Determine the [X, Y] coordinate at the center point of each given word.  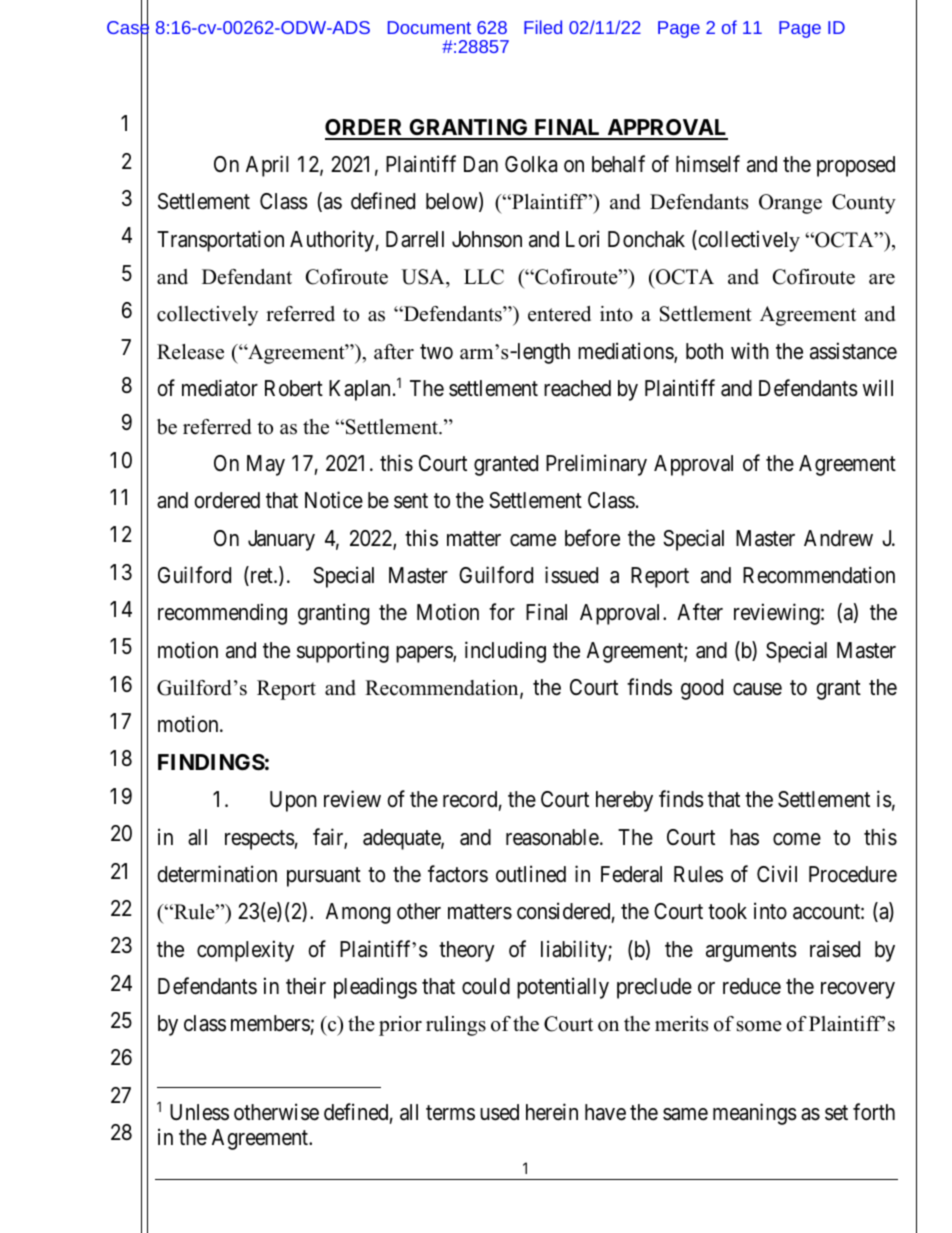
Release [190, 352]
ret [261, 577]
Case [128, 28]
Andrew [838, 538]
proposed [856, 166]
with [750, 350]
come [797, 839]
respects [260, 840]
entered [559, 314]
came [533, 540]
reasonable [552, 837]
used [499, 1112]
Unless [199, 1112]
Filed [543, 27]
